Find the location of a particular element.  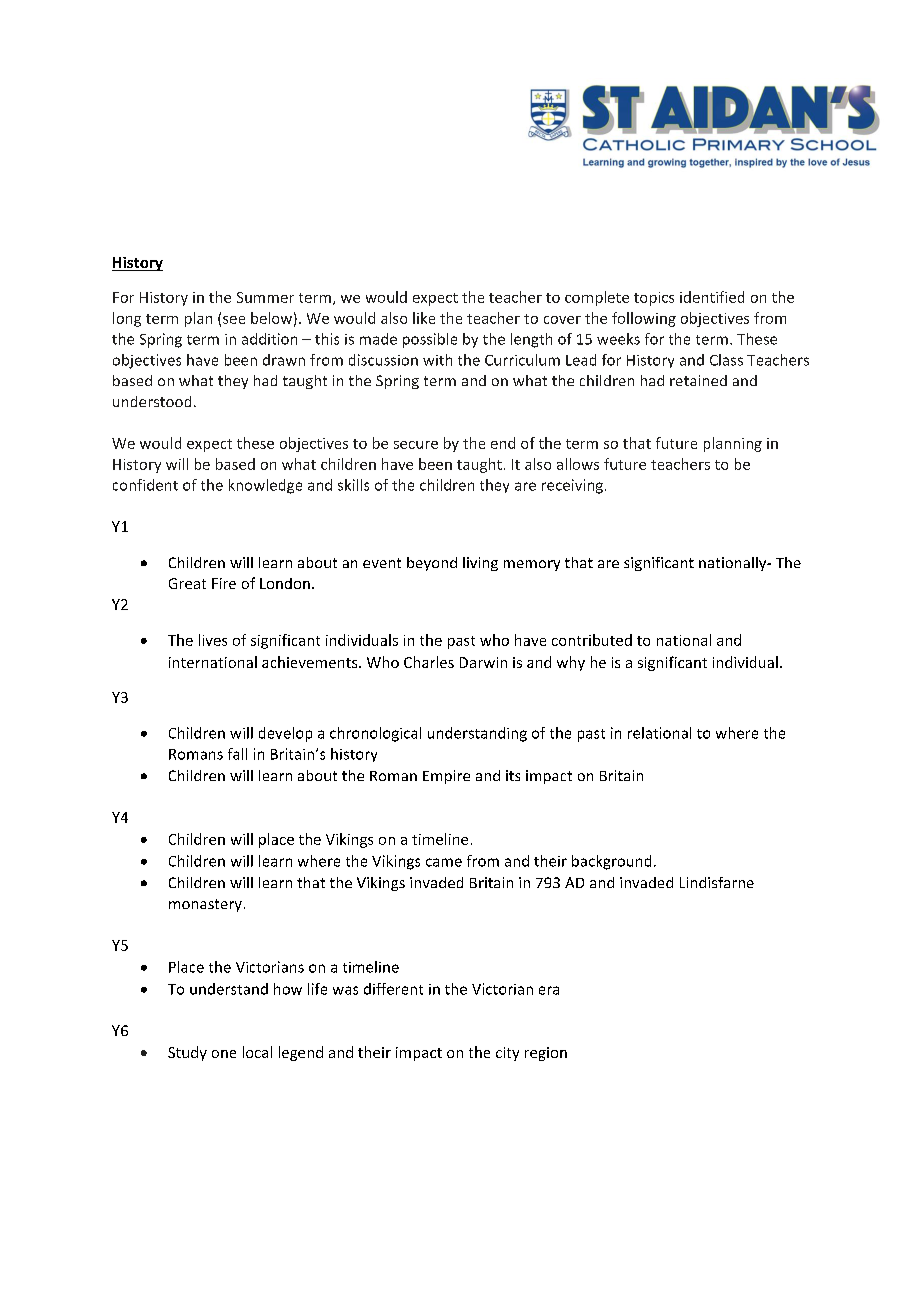

contributed is located at coordinates (592, 640).
